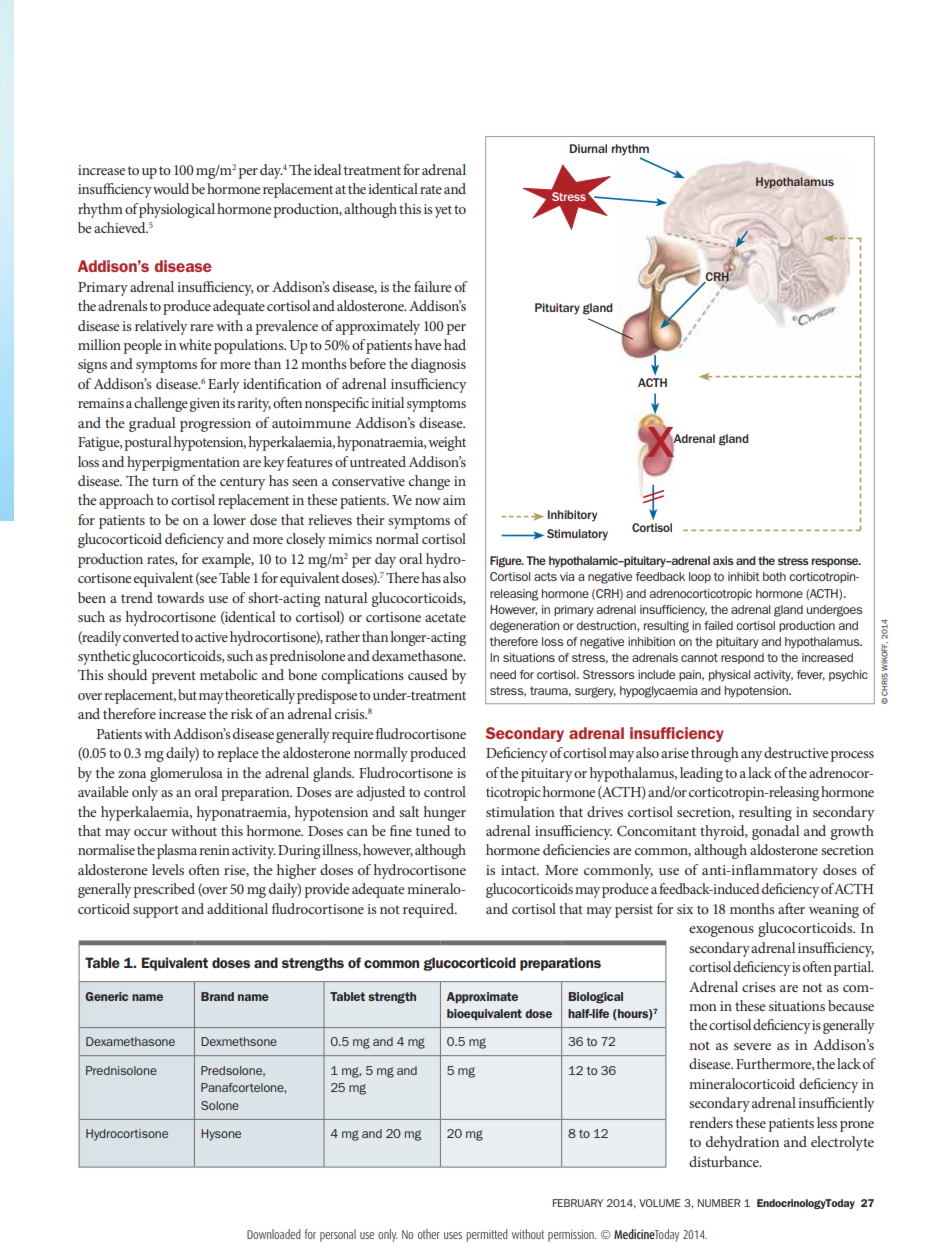 The width and height of the screenshot is (952, 1254). Describe the element at coordinates (723, 560) in the screenshot. I see `axis` at that location.
